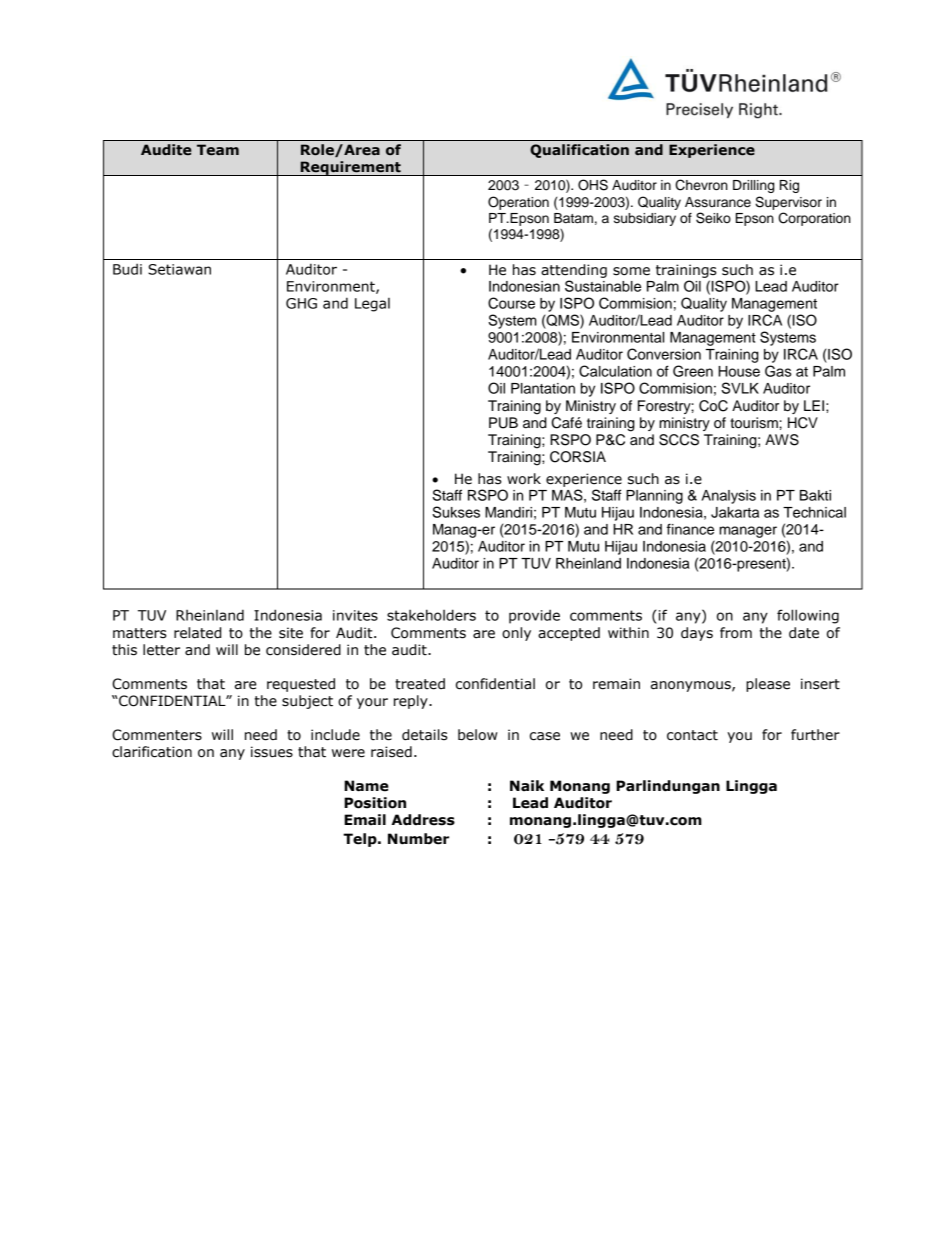 The width and height of the image is (952, 1233). What do you see at coordinates (423, 820) in the image?
I see `Address` at bounding box center [423, 820].
